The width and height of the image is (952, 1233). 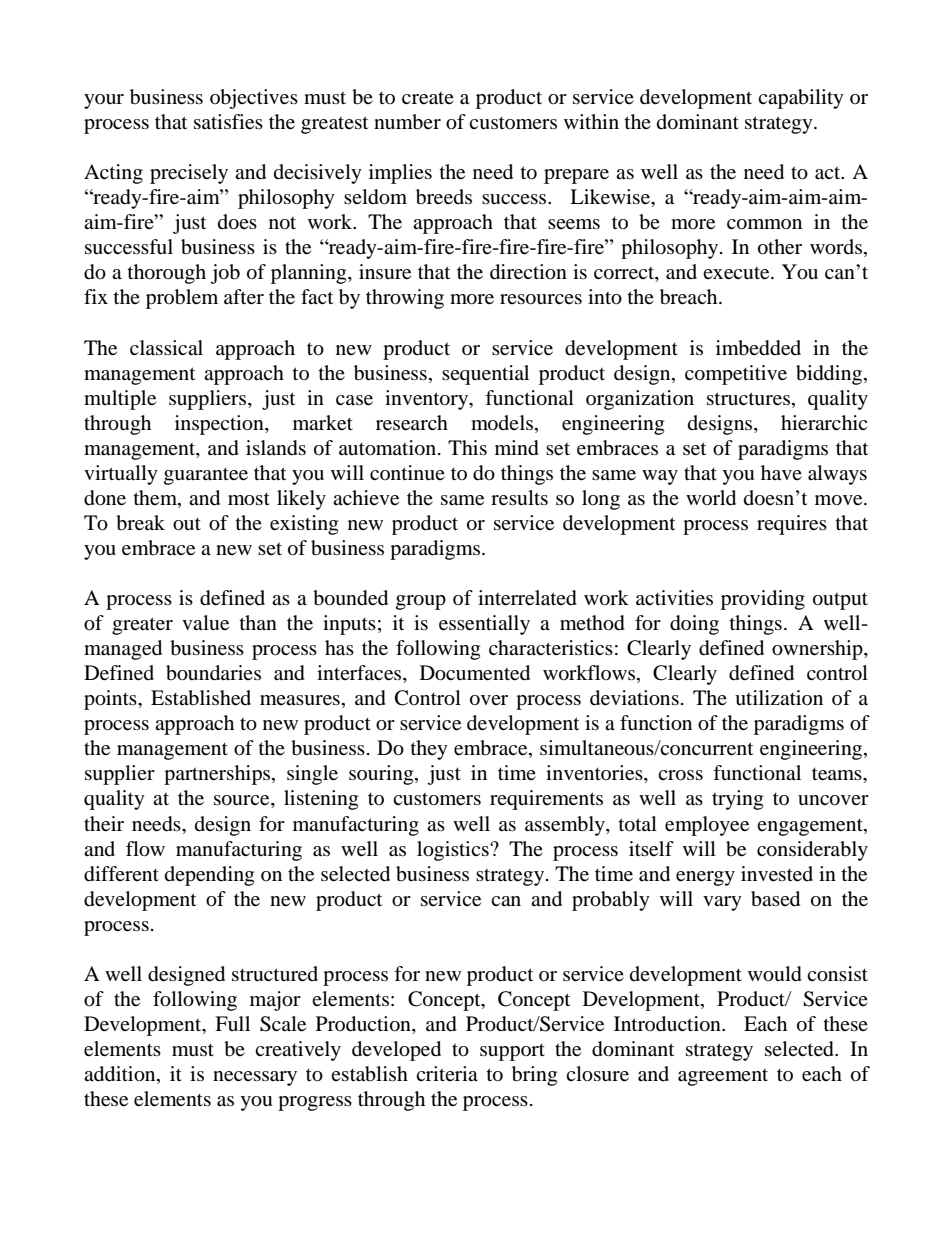 What do you see at coordinates (763, 600) in the image?
I see `providing` at bounding box center [763, 600].
